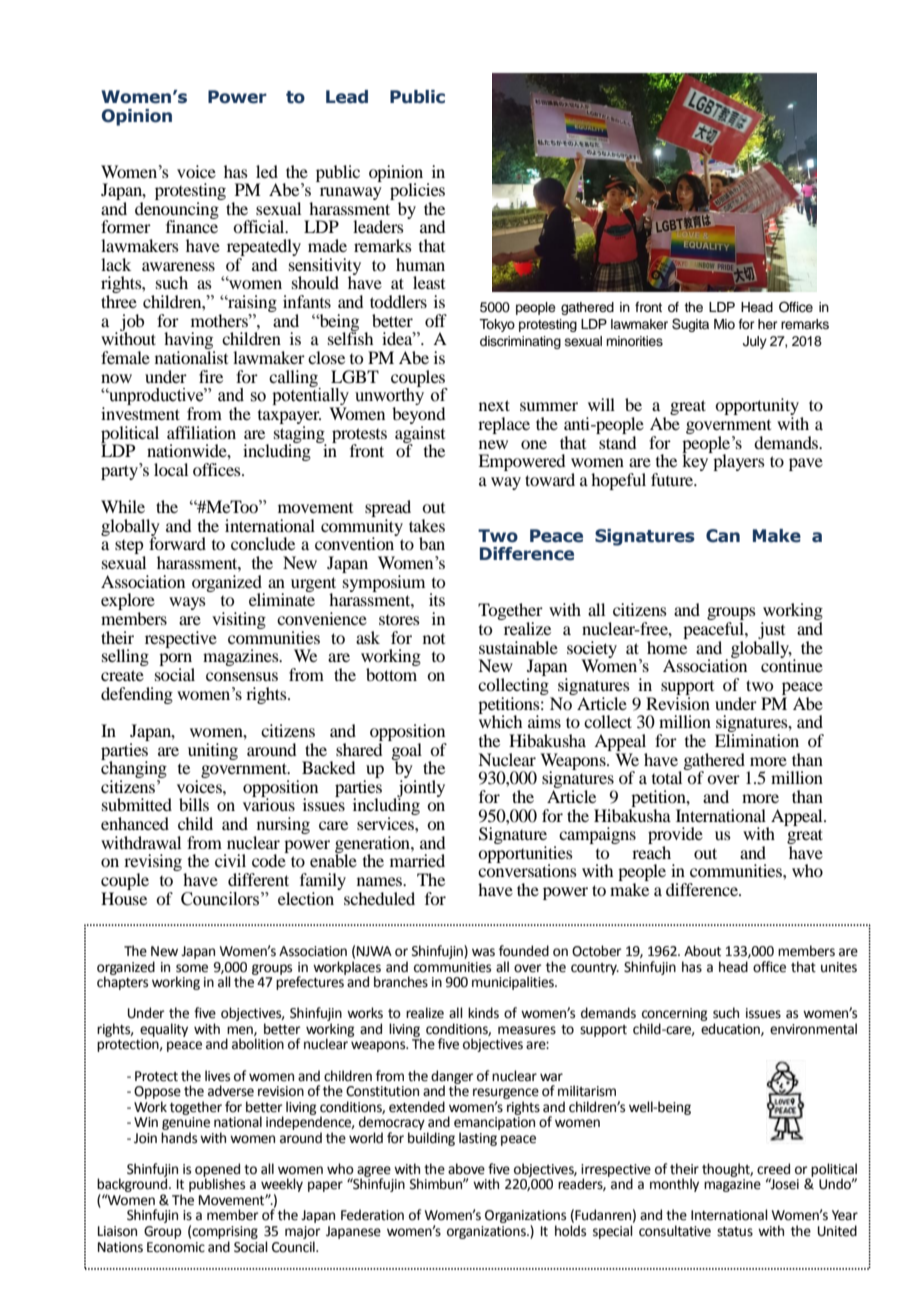 This page has width=924, height=1308. I want to click on policies, so click(417, 193).
